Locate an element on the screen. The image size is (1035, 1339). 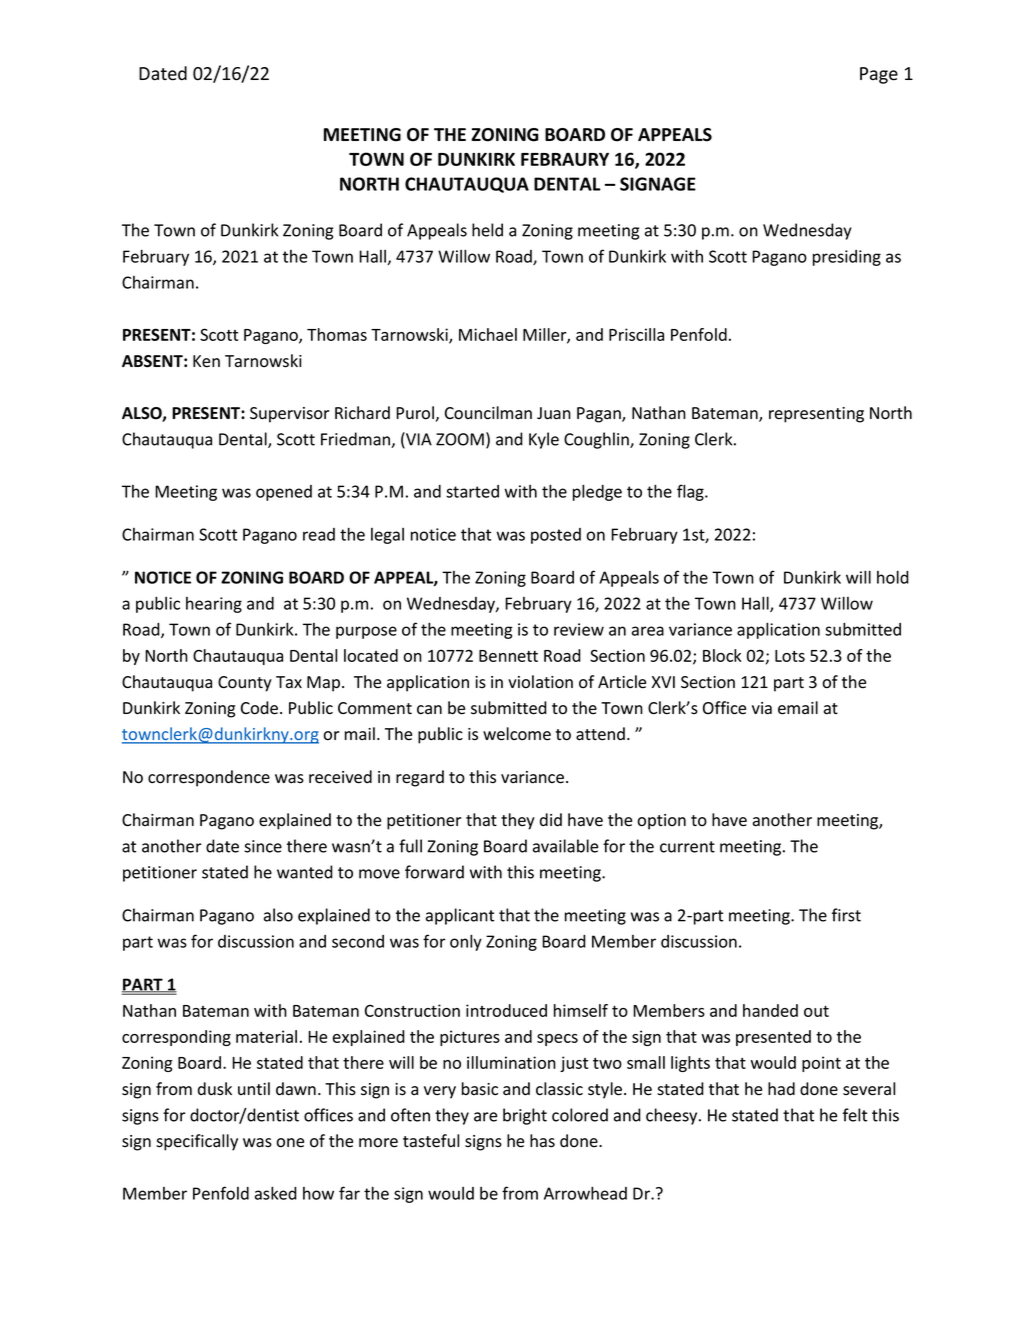
hearing is located at coordinates (214, 605).
